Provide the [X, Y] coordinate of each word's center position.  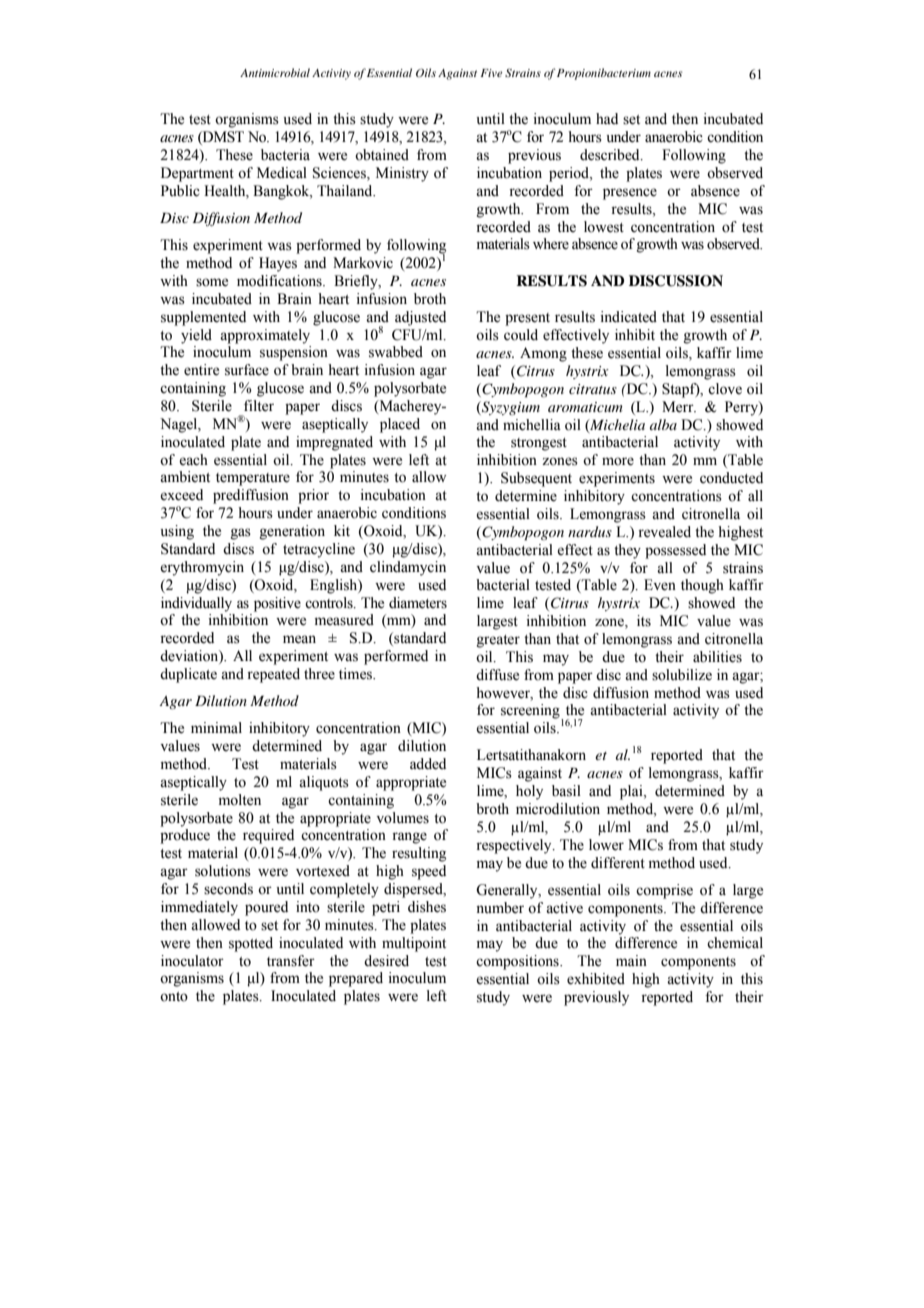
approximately [265, 336]
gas [241, 534]
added [428, 764]
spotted [251, 944]
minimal [216, 727]
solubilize [682, 675]
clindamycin [408, 568]
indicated [629, 317]
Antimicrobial [275, 72]
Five [491, 73]
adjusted [420, 318]
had [607, 118]
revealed [664, 532]
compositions [518, 962]
